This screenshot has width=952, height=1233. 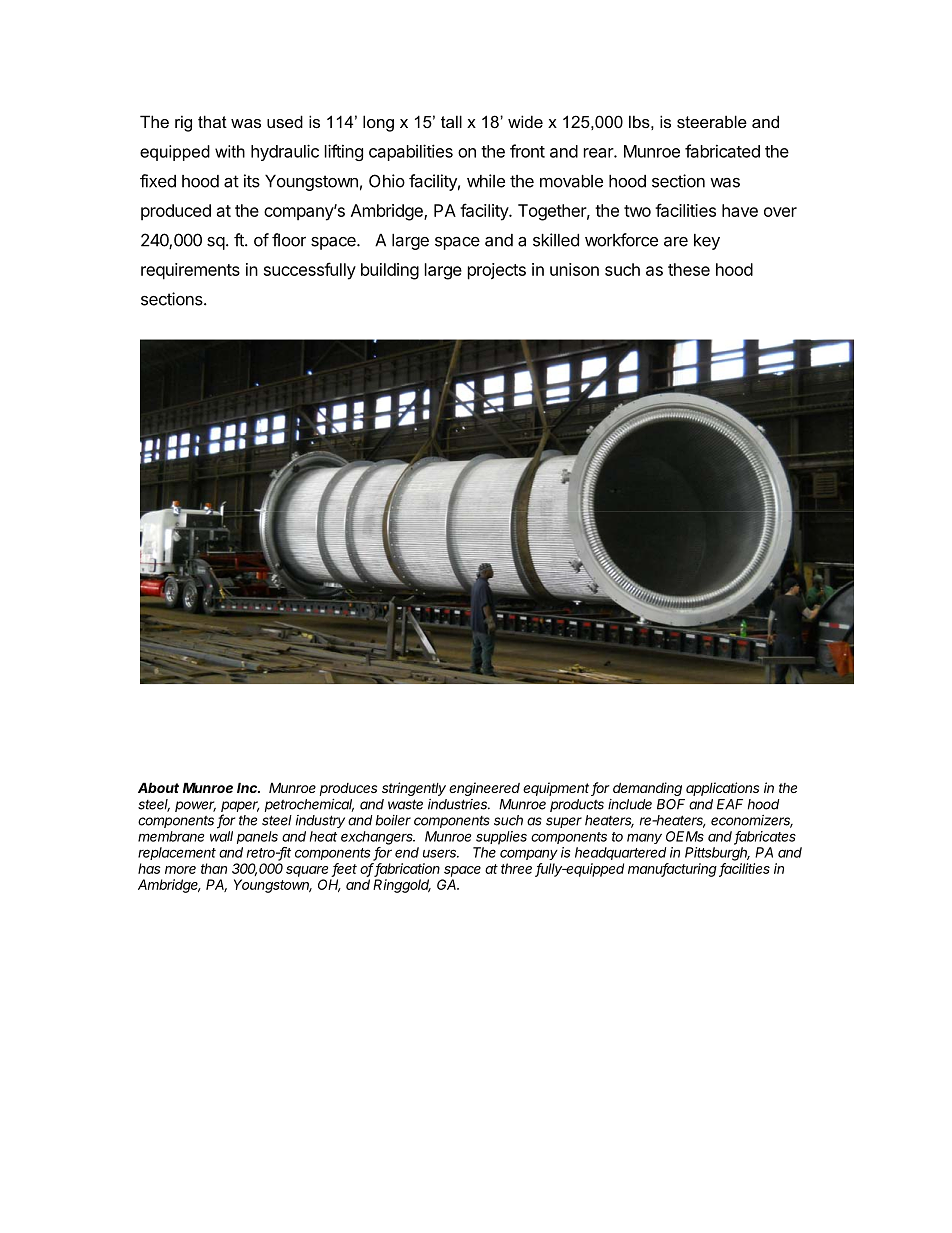 What do you see at coordinates (230, 151) in the screenshot?
I see `with` at bounding box center [230, 151].
